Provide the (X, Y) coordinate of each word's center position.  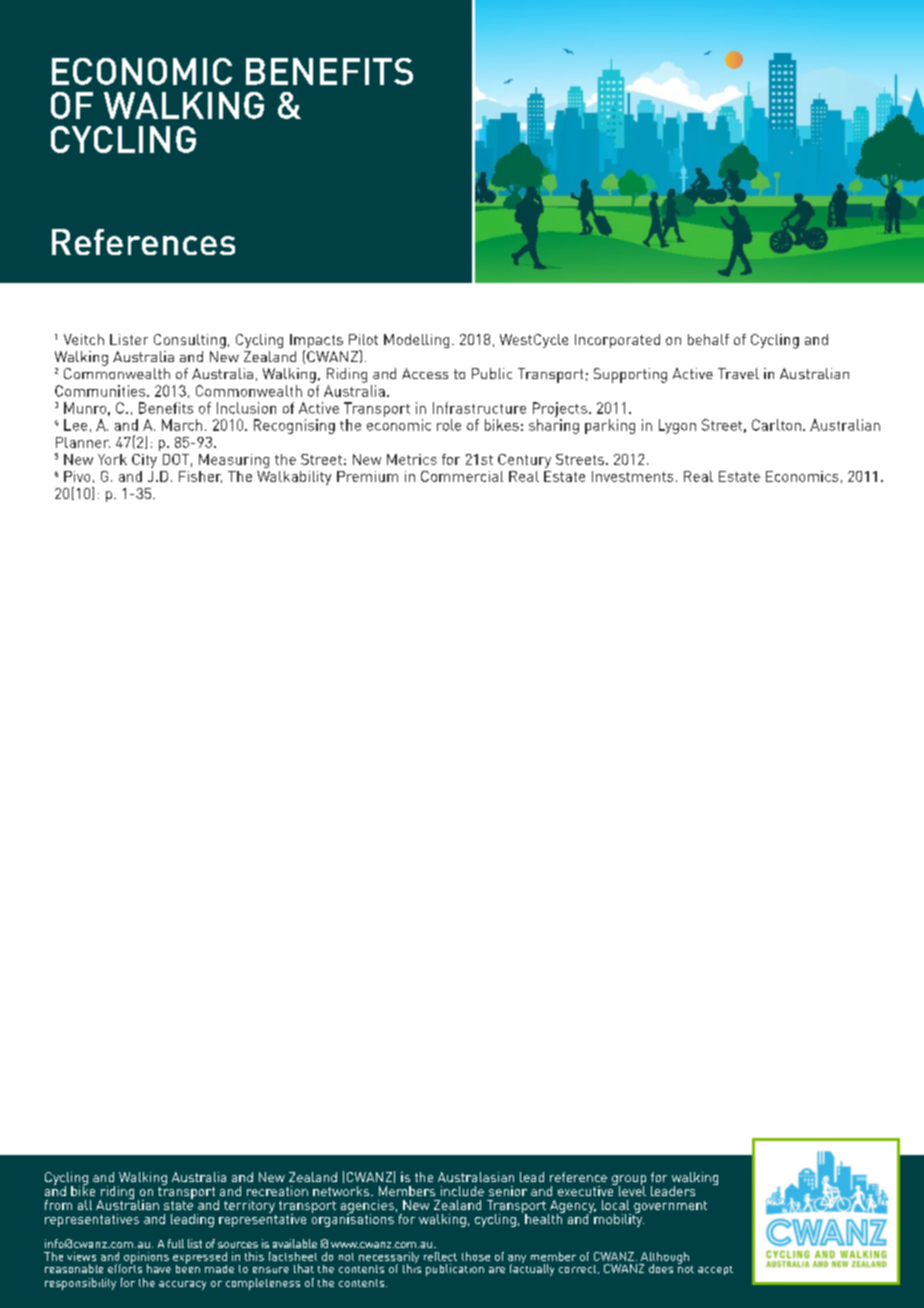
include (462, 1191)
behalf (708, 339)
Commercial (462, 476)
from (58, 1205)
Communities (101, 391)
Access (425, 373)
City (144, 461)
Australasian (476, 1177)
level (632, 1190)
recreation (277, 1191)
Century (524, 461)
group (629, 1181)
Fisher (200, 477)
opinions (146, 1259)
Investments (632, 476)
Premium (367, 476)
